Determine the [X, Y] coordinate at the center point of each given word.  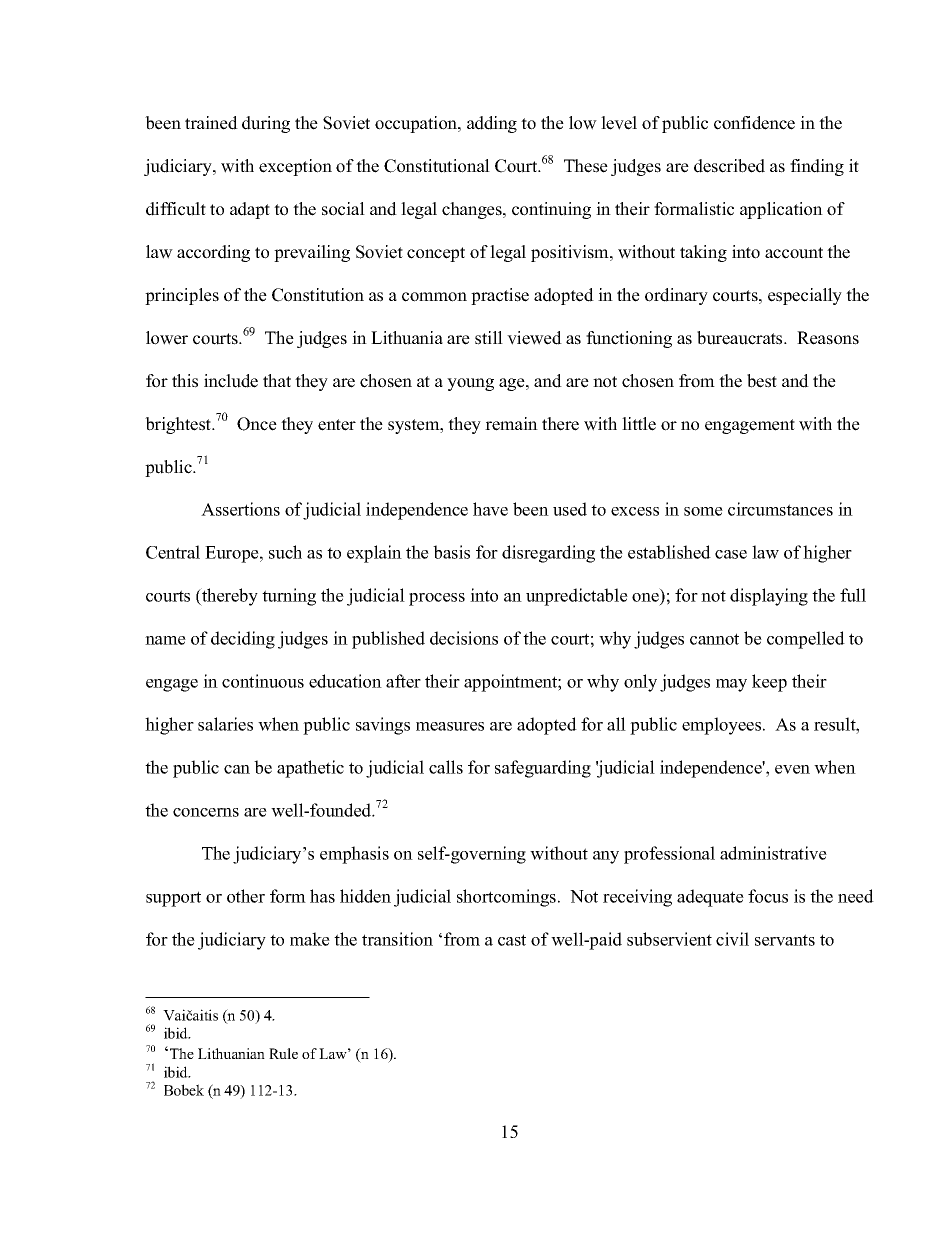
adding [492, 124]
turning [289, 597]
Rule [283, 1053]
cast [512, 940]
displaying [769, 597]
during [266, 124]
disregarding [548, 554]
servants [785, 940]
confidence [754, 123]
